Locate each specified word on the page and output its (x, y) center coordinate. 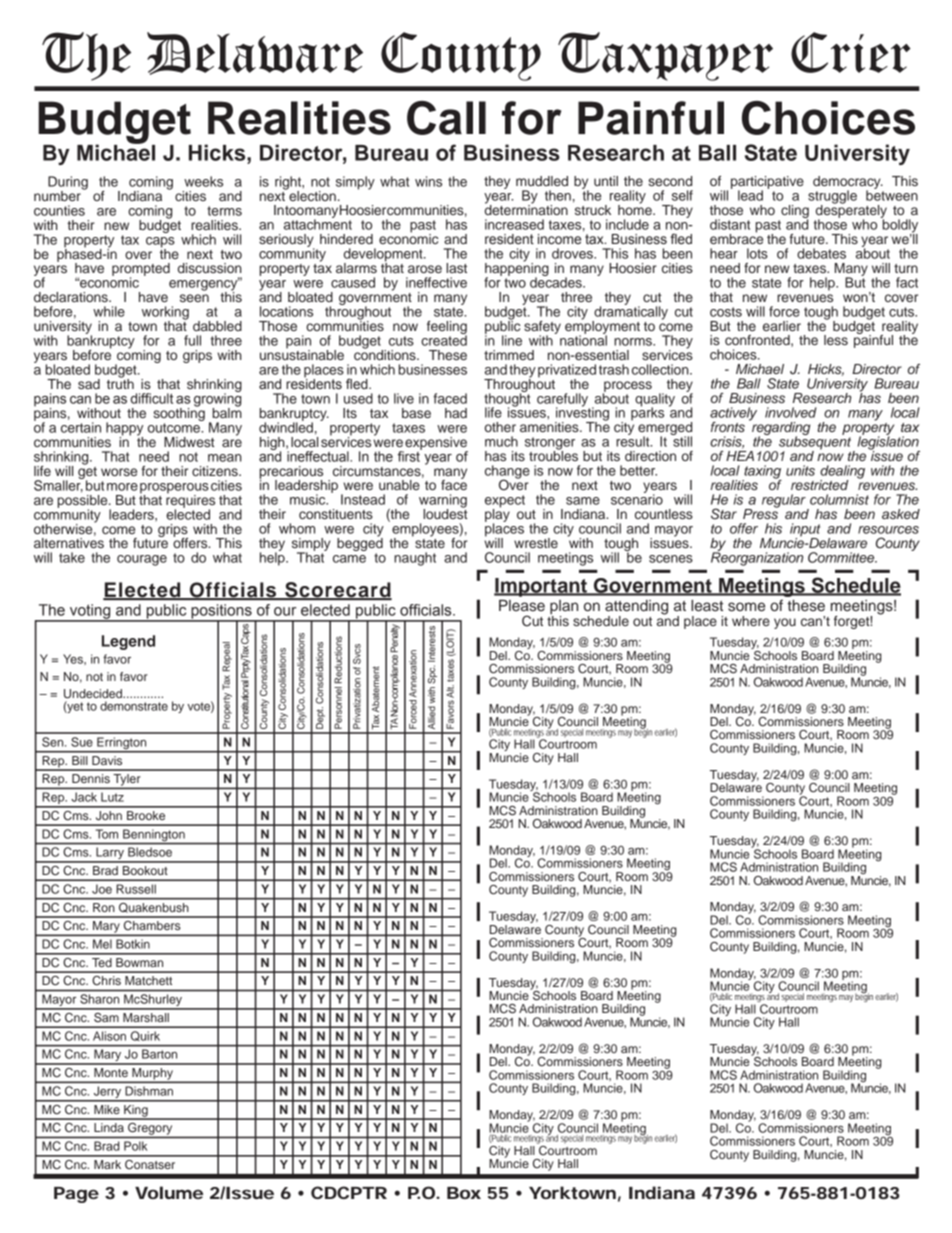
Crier (851, 52)
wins (428, 181)
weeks (203, 181)
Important (541, 587)
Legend (128, 642)
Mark (107, 1164)
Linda (109, 1127)
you (785, 623)
